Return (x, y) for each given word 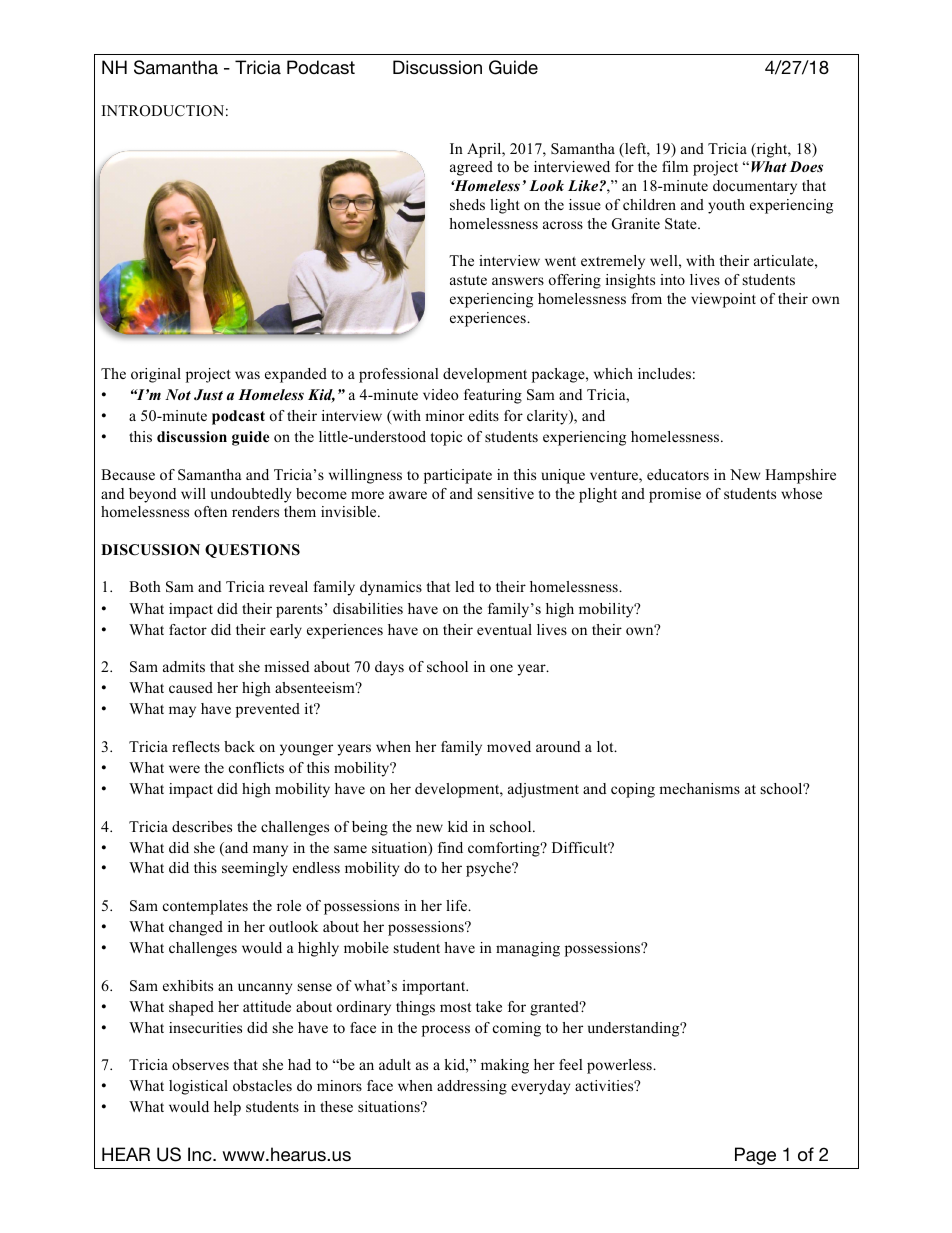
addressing (472, 1087)
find (450, 847)
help (227, 1108)
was (247, 375)
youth (726, 206)
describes (202, 826)
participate (458, 476)
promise (675, 495)
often (210, 511)
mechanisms (699, 788)
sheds (467, 204)
